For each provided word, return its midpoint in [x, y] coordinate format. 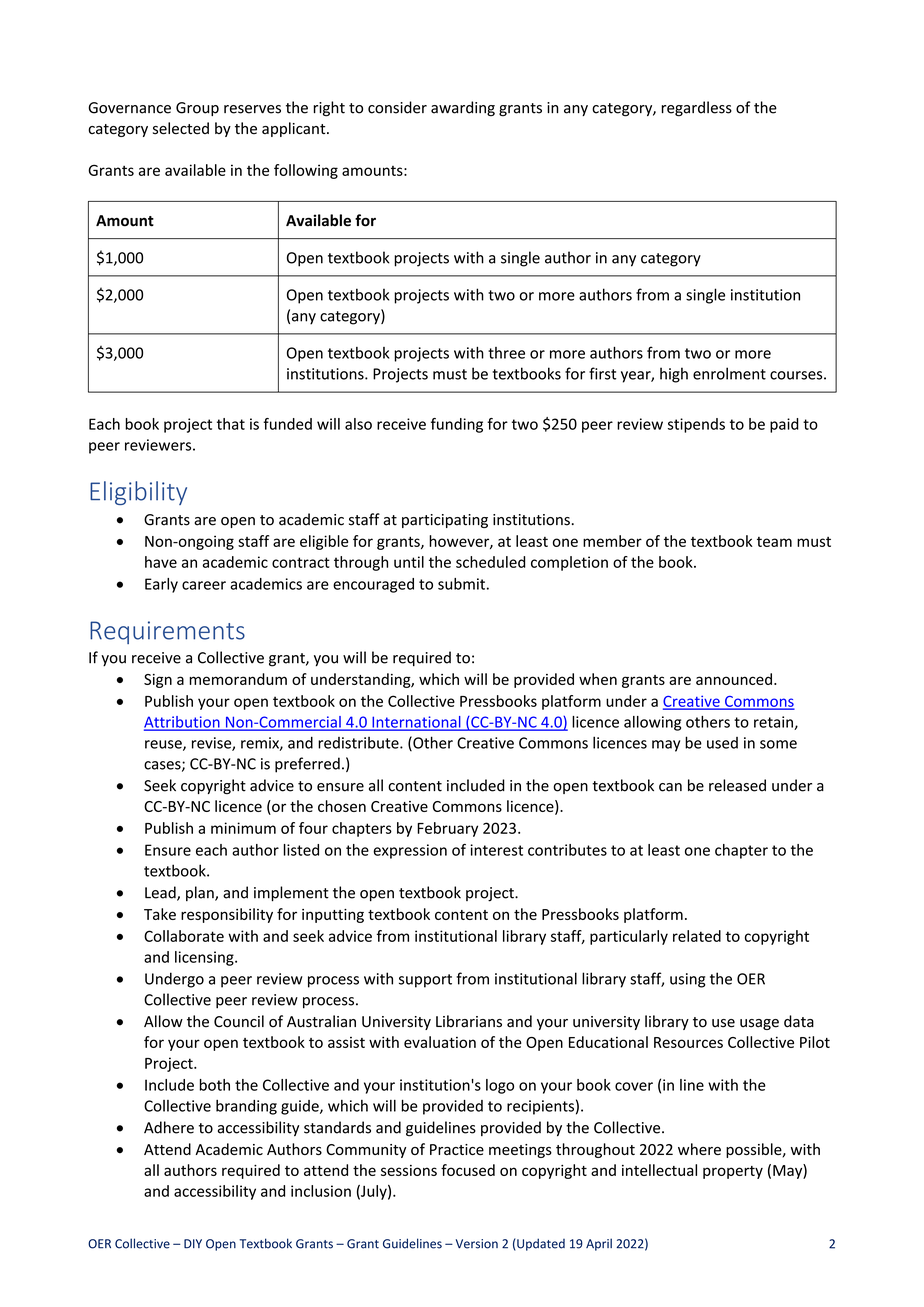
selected [181, 128]
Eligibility [138, 493]
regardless [697, 109]
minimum [243, 828]
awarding [463, 109]
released [737, 785]
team [774, 542]
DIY [193, 1244]
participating [445, 521]
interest [496, 850]
